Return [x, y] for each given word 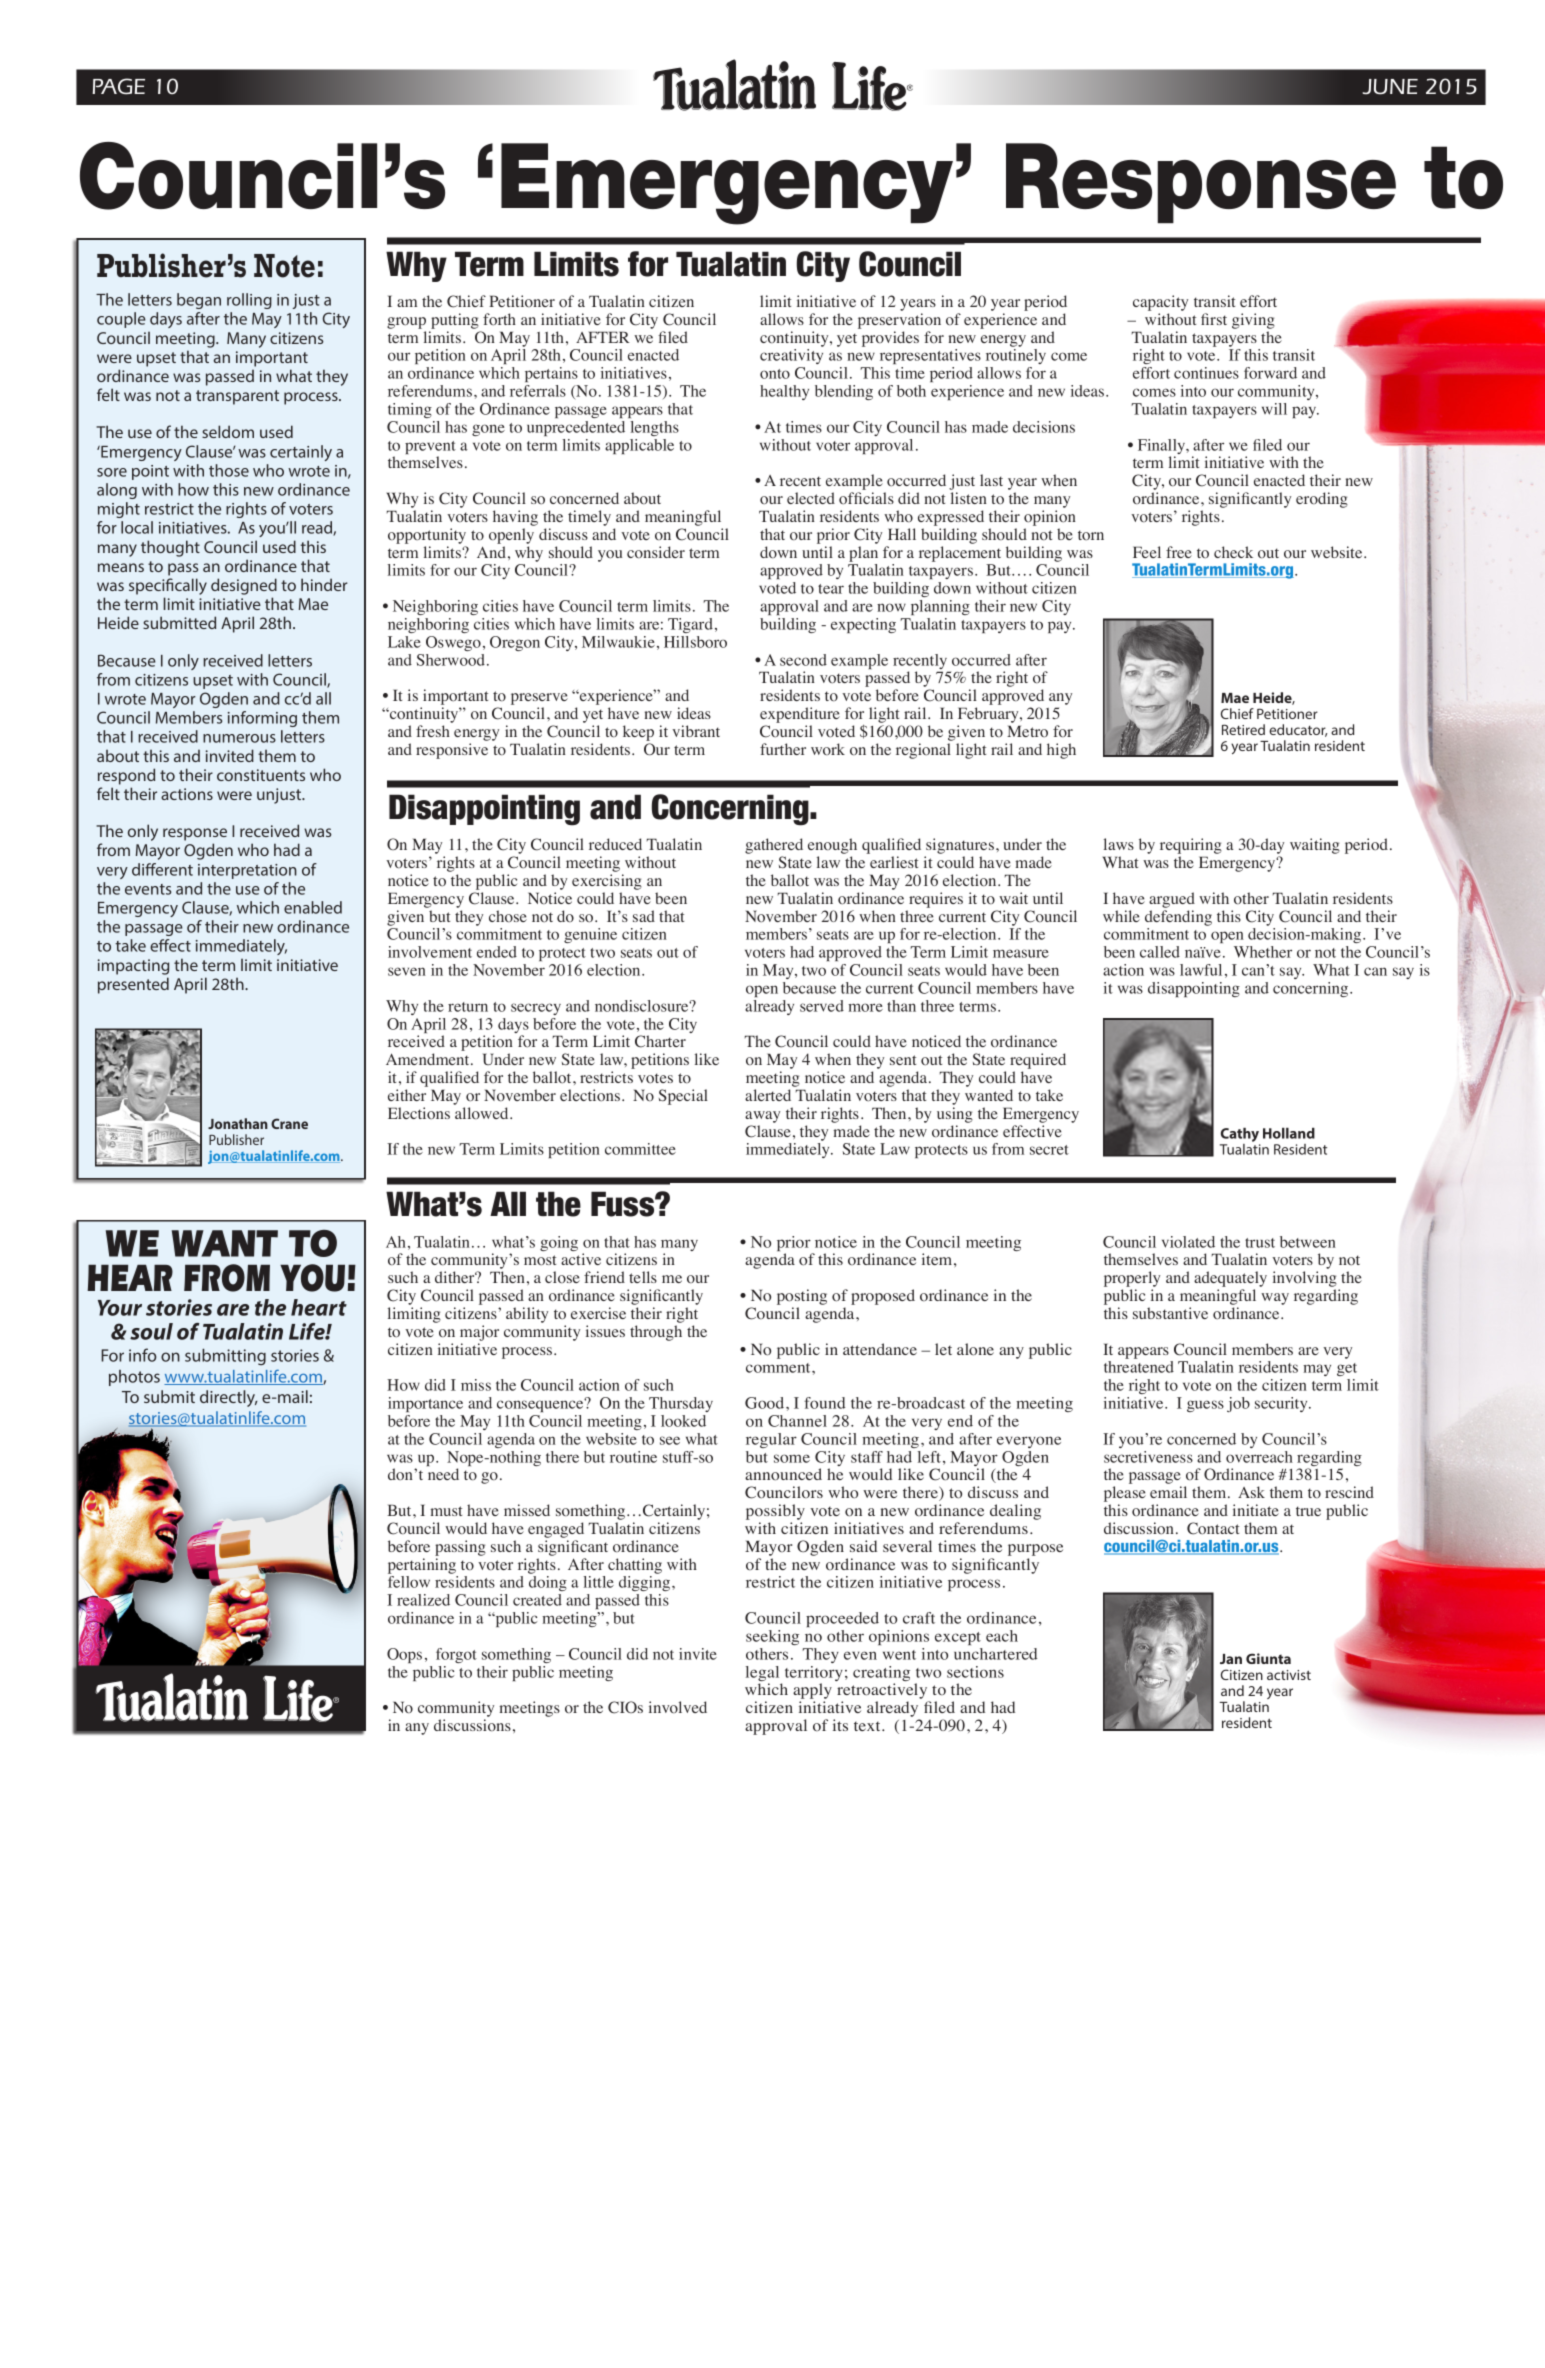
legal [764, 1675]
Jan [1231, 1659]
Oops [404, 1655]
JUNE [1390, 87]
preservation [899, 321]
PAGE [118, 86]
